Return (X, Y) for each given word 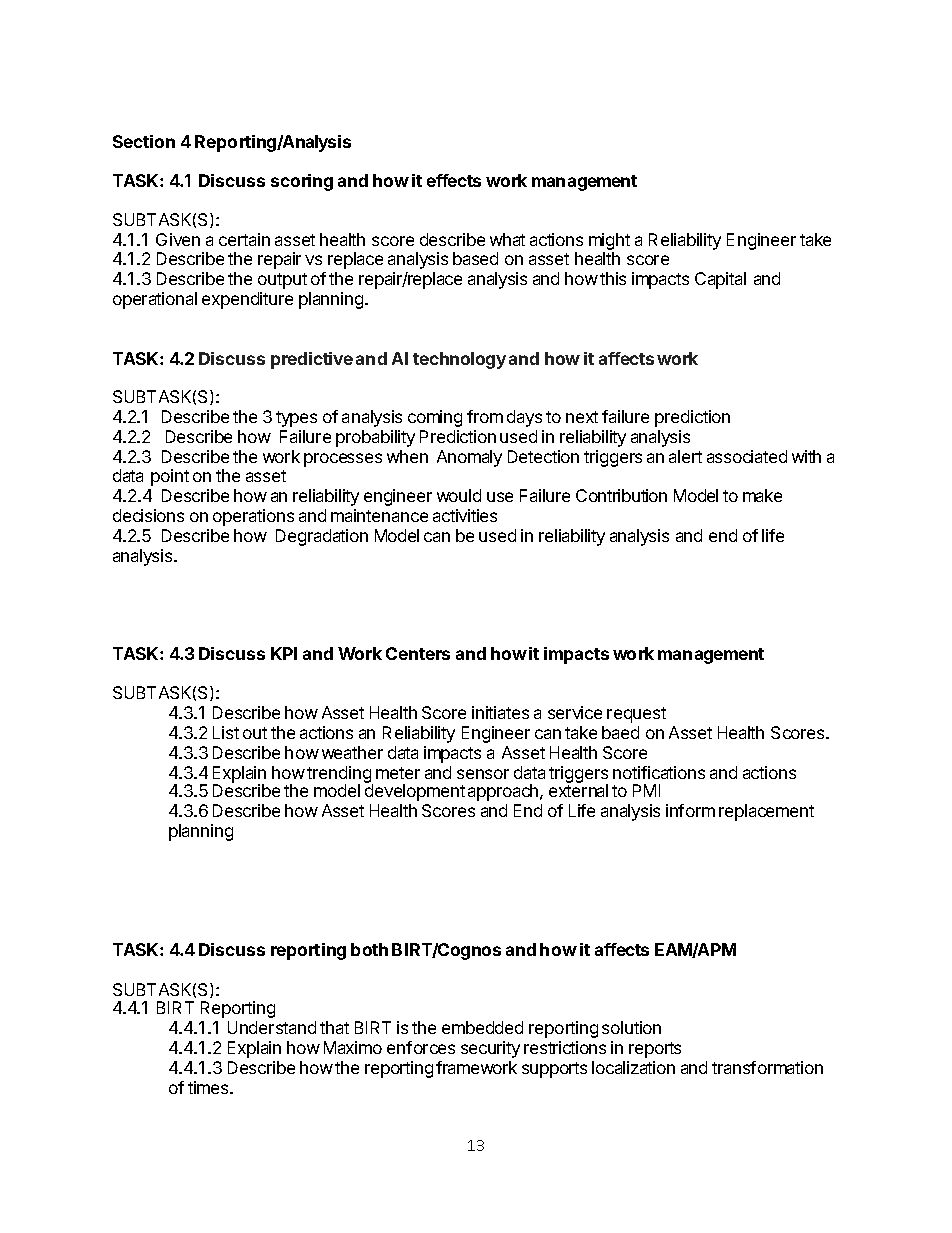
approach (504, 792)
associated (747, 456)
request (636, 715)
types (296, 419)
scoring (302, 182)
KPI (284, 653)
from (485, 416)
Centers (418, 653)
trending (340, 775)
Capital (720, 280)
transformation (767, 1067)
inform (690, 810)
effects (454, 180)
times (209, 1087)
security (490, 1049)
